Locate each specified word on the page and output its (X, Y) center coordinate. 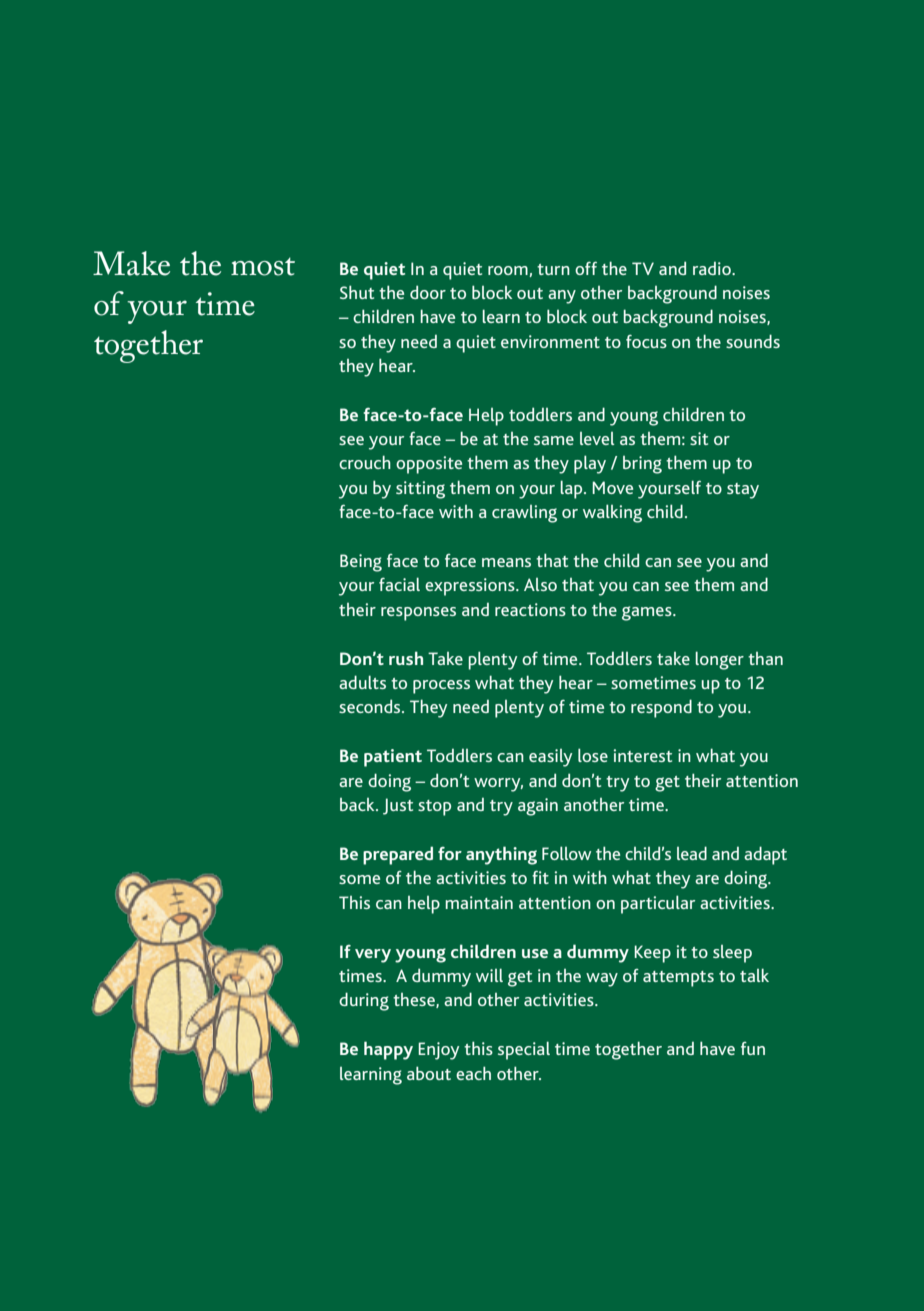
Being (361, 563)
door (428, 292)
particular (658, 904)
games (648, 613)
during (364, 1001)
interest (643, 755)
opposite (429, 465)
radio (713, 268)
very (373, 956)
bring (642, 465)
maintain (479, 902)
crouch (365, 462)
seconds (371, 706)
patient (393, 758)
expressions (471, 587)
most (263, 266)
